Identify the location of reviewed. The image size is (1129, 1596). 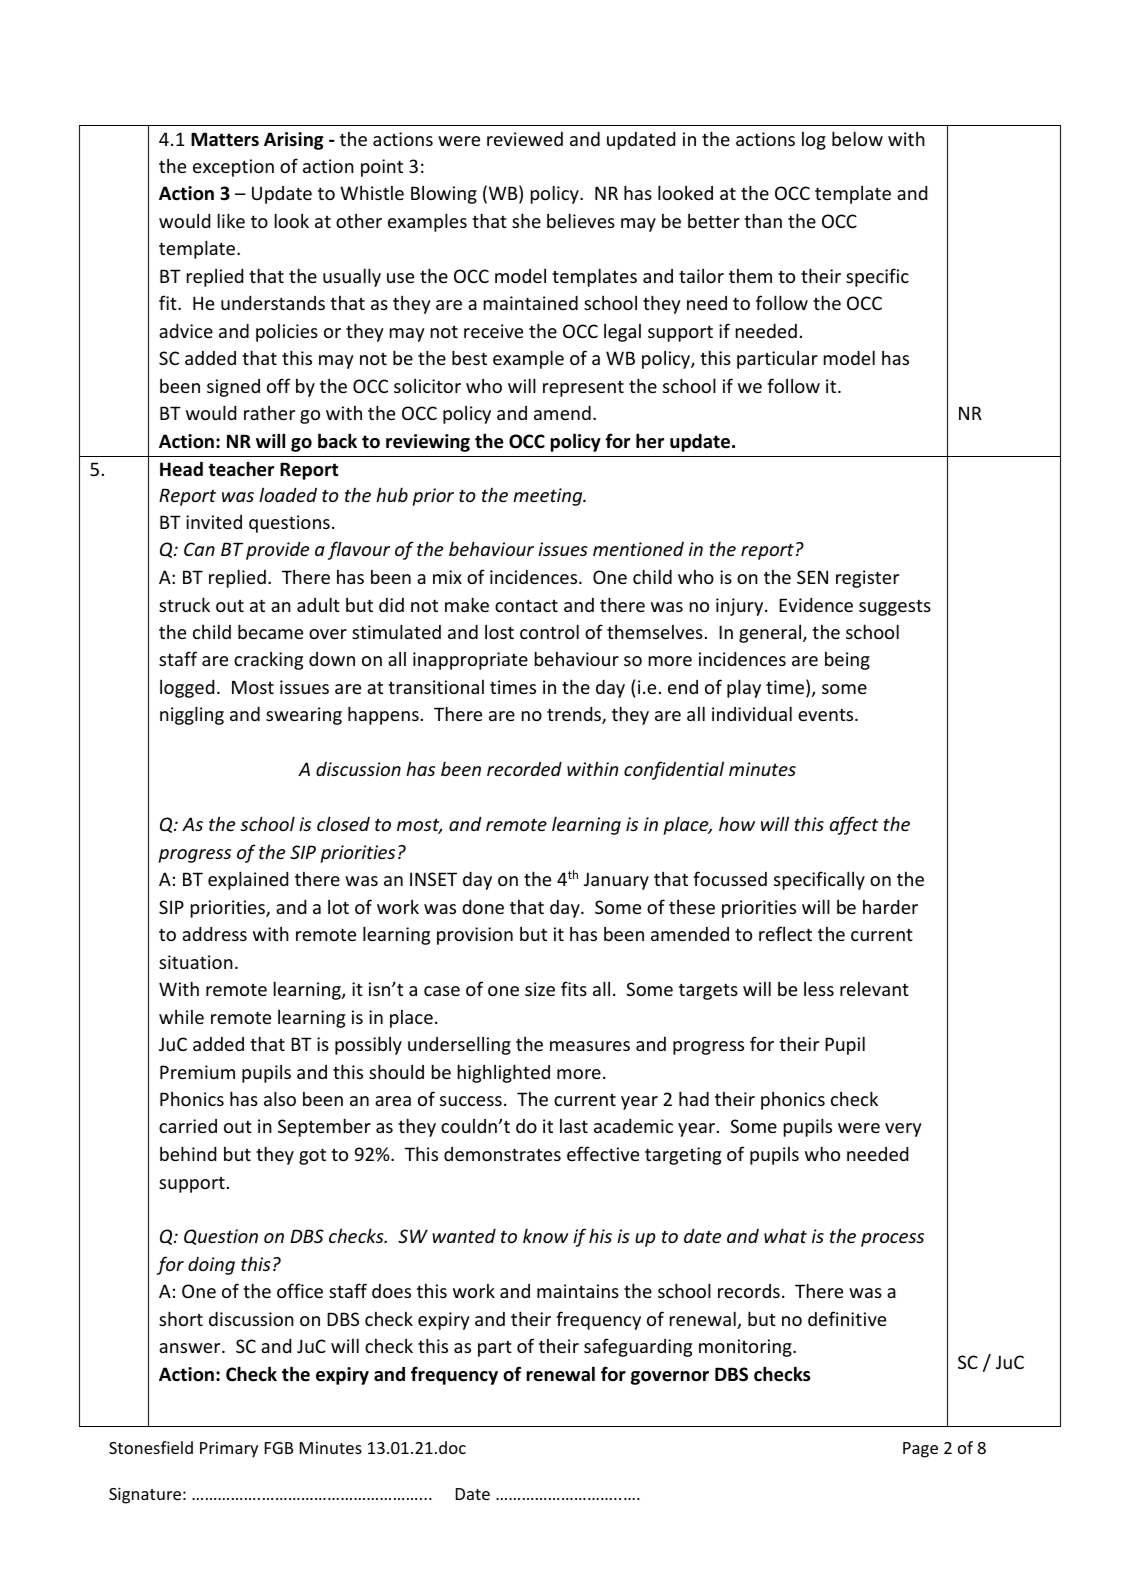
(525, 139).
